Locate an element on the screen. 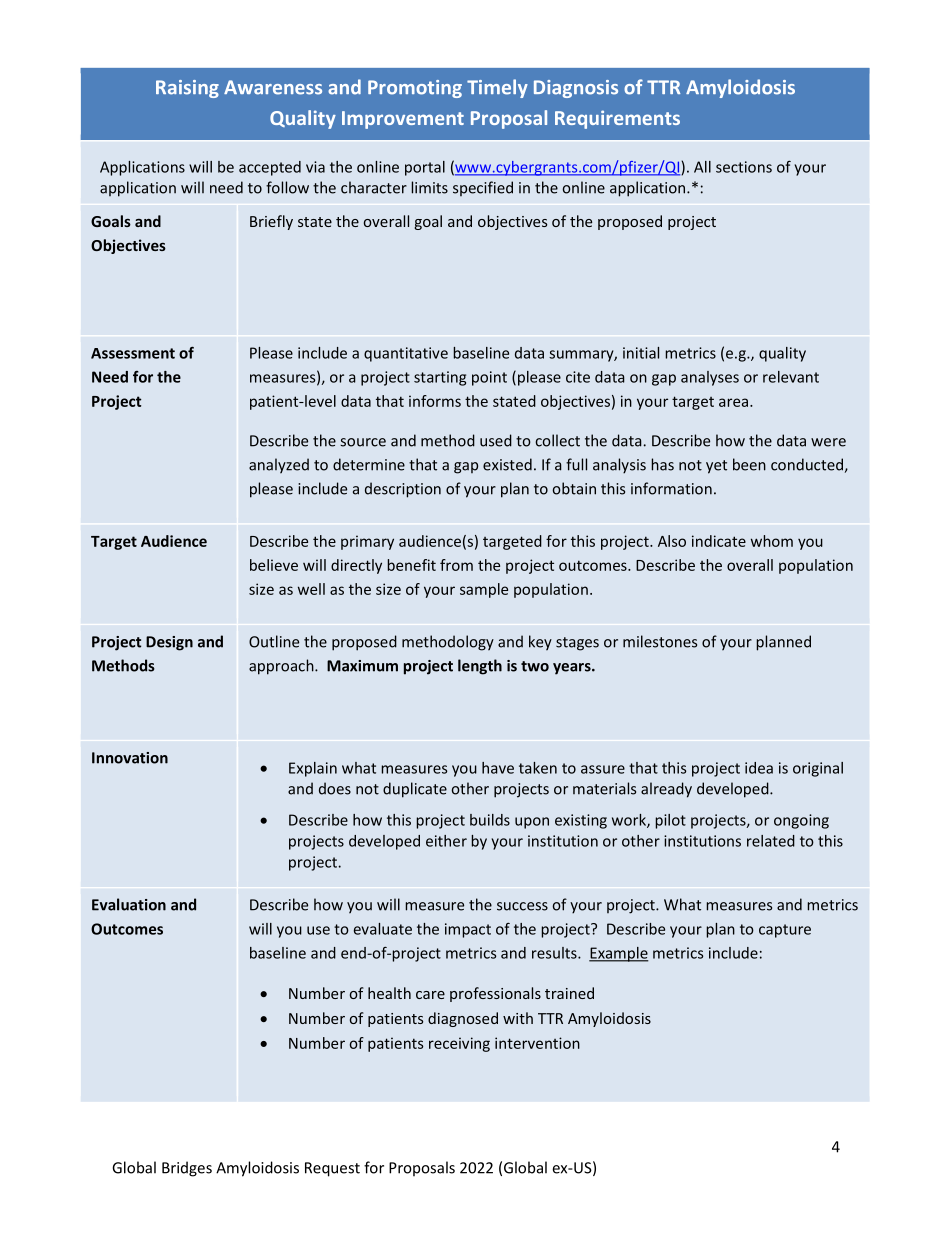 The height and width of the screenshot is (1233, 952). Assessment is located at coordinates (133, 353).
